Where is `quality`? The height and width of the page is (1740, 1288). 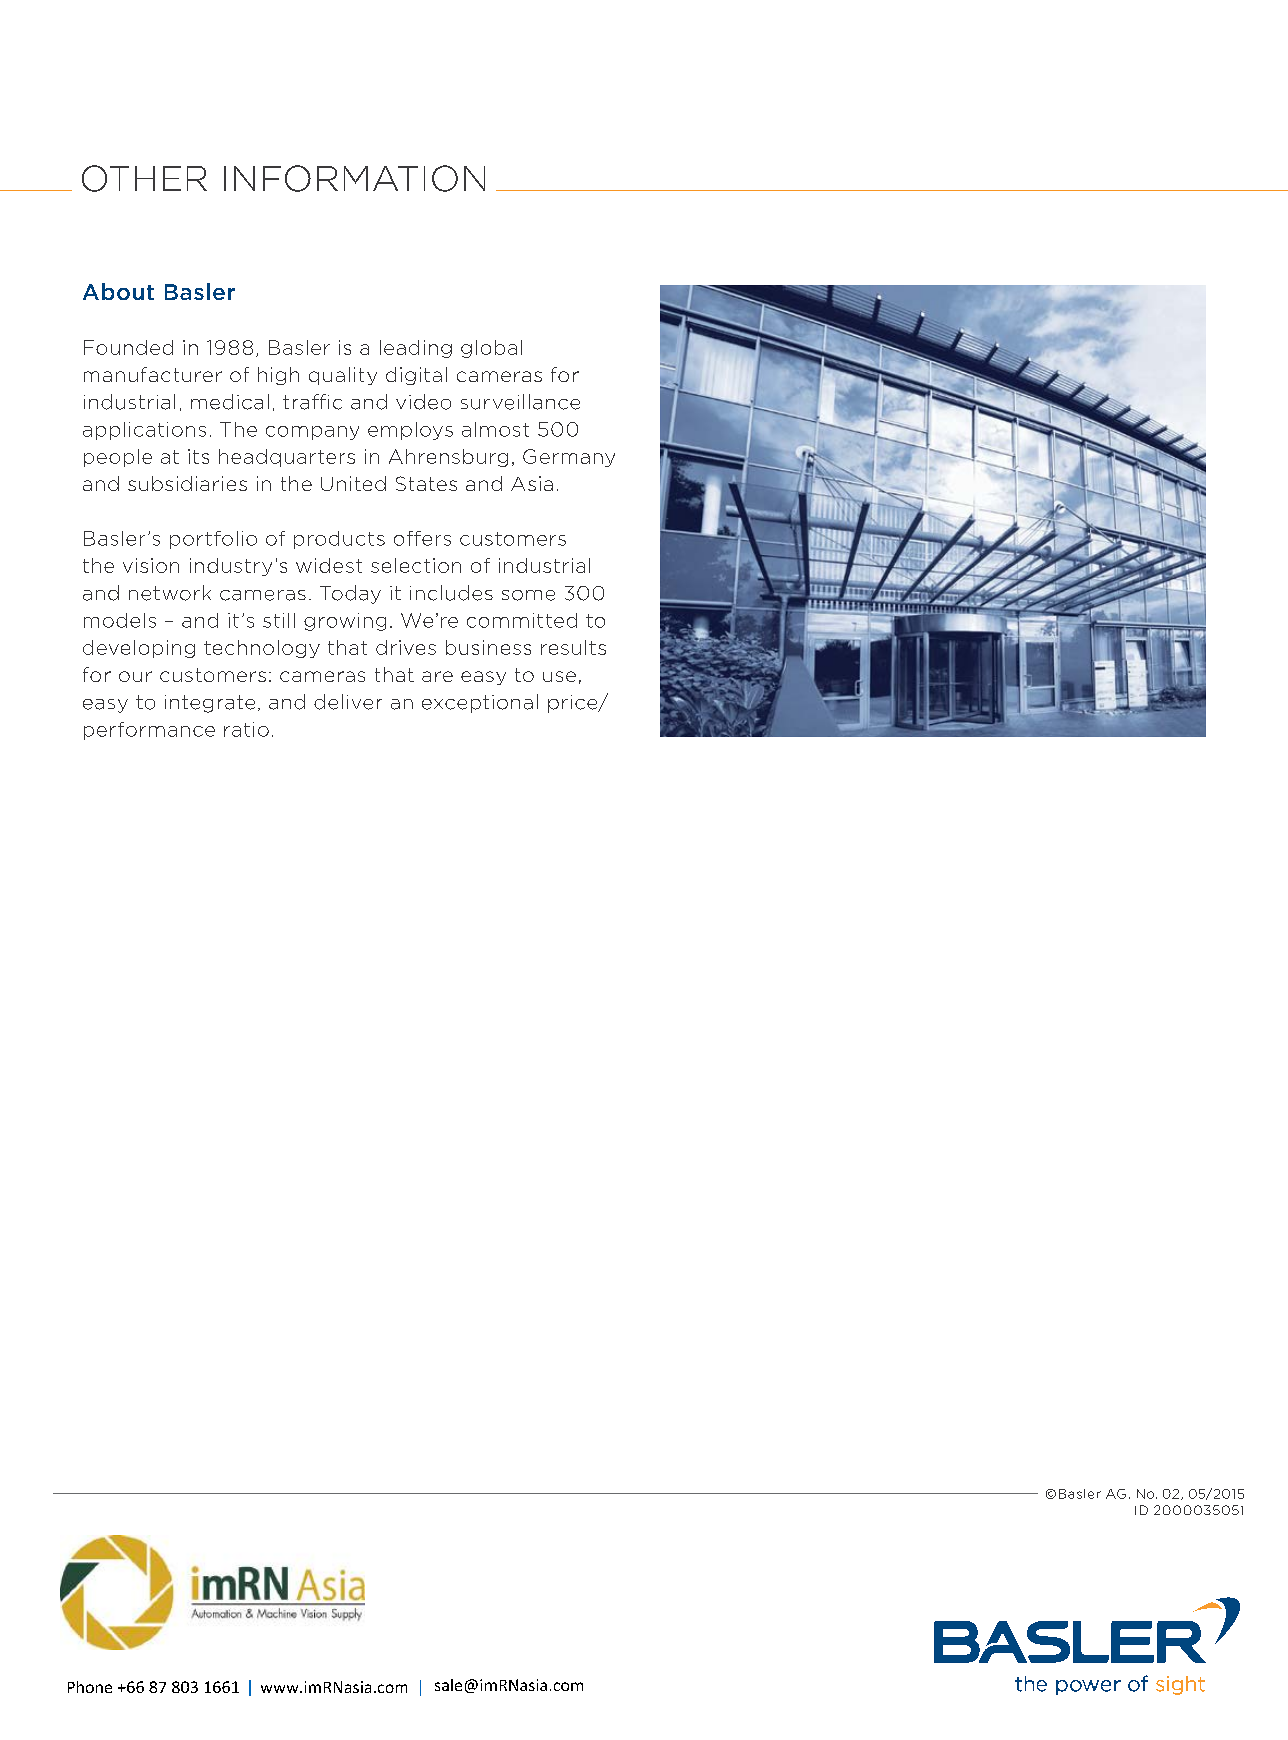 quality is located at coordinates (343, 376).
